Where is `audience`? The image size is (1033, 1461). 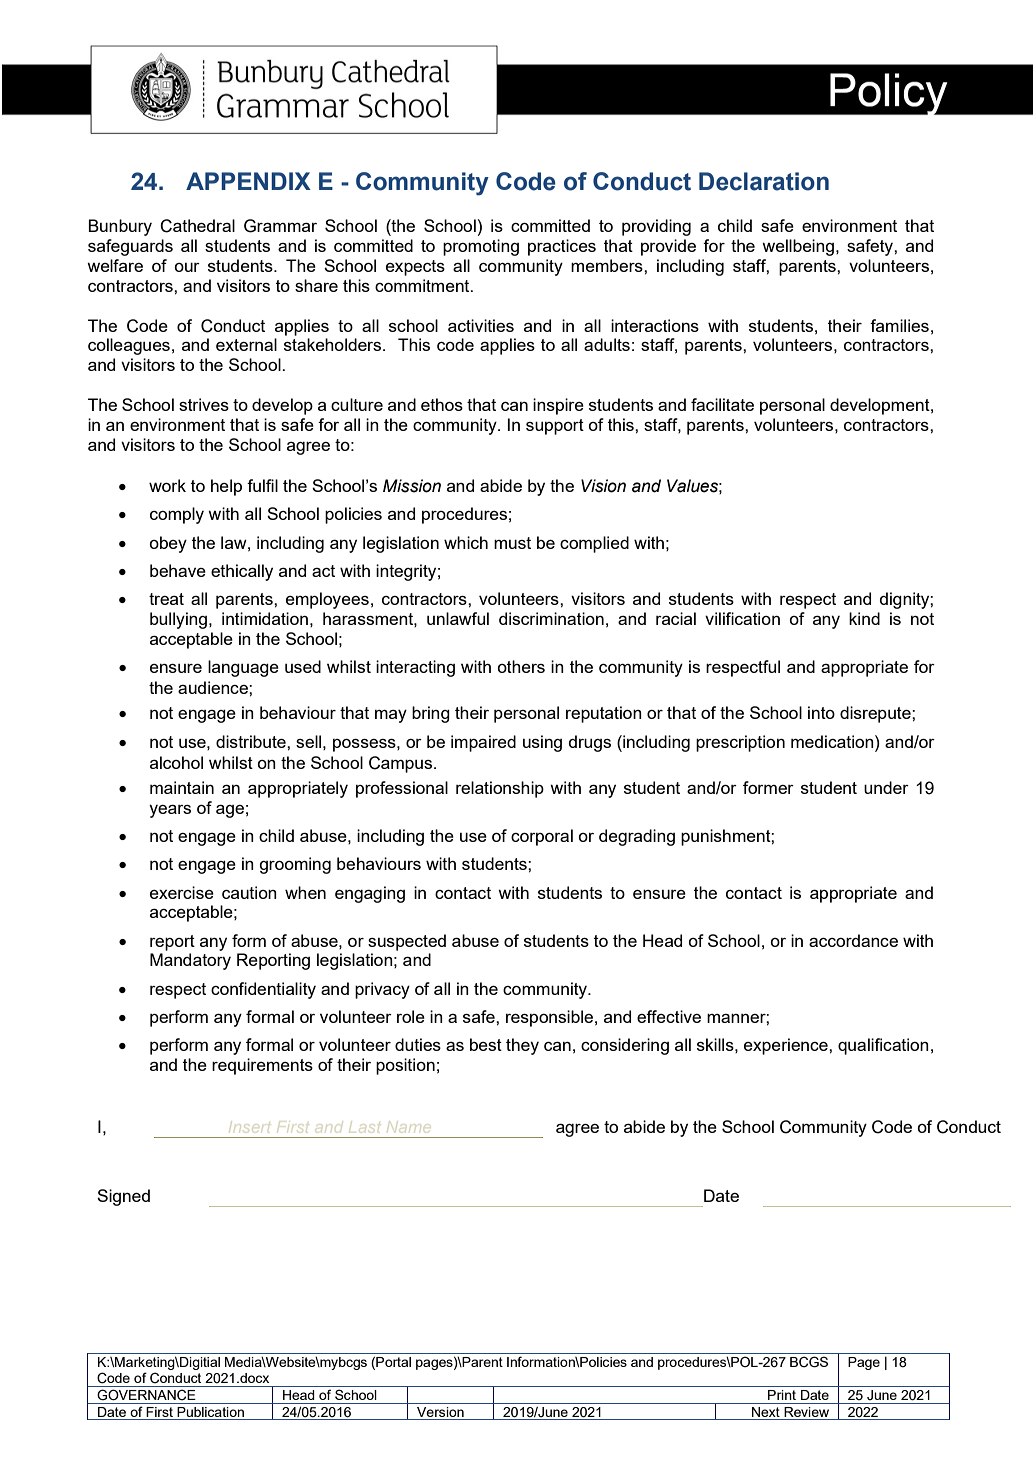 audience is located at coordinates (214, 687).
